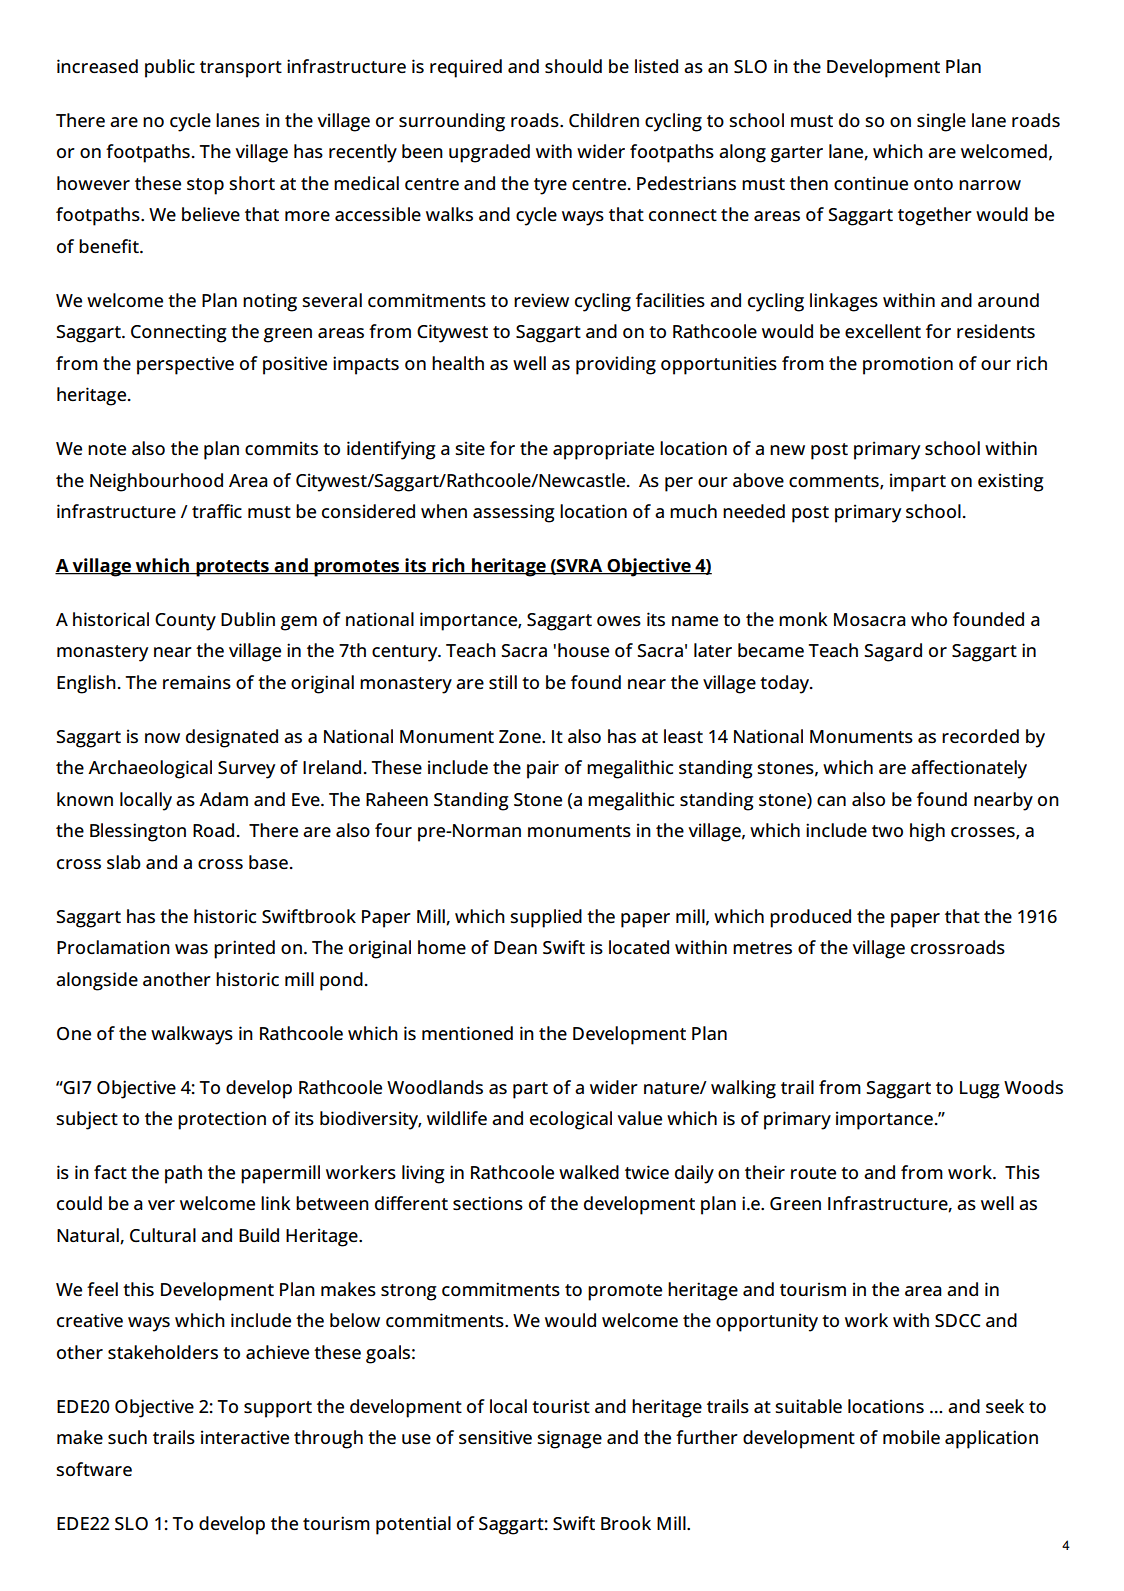  Describe the element at coordinates (941, 122) in the screenshot. I see `single` at that location.
